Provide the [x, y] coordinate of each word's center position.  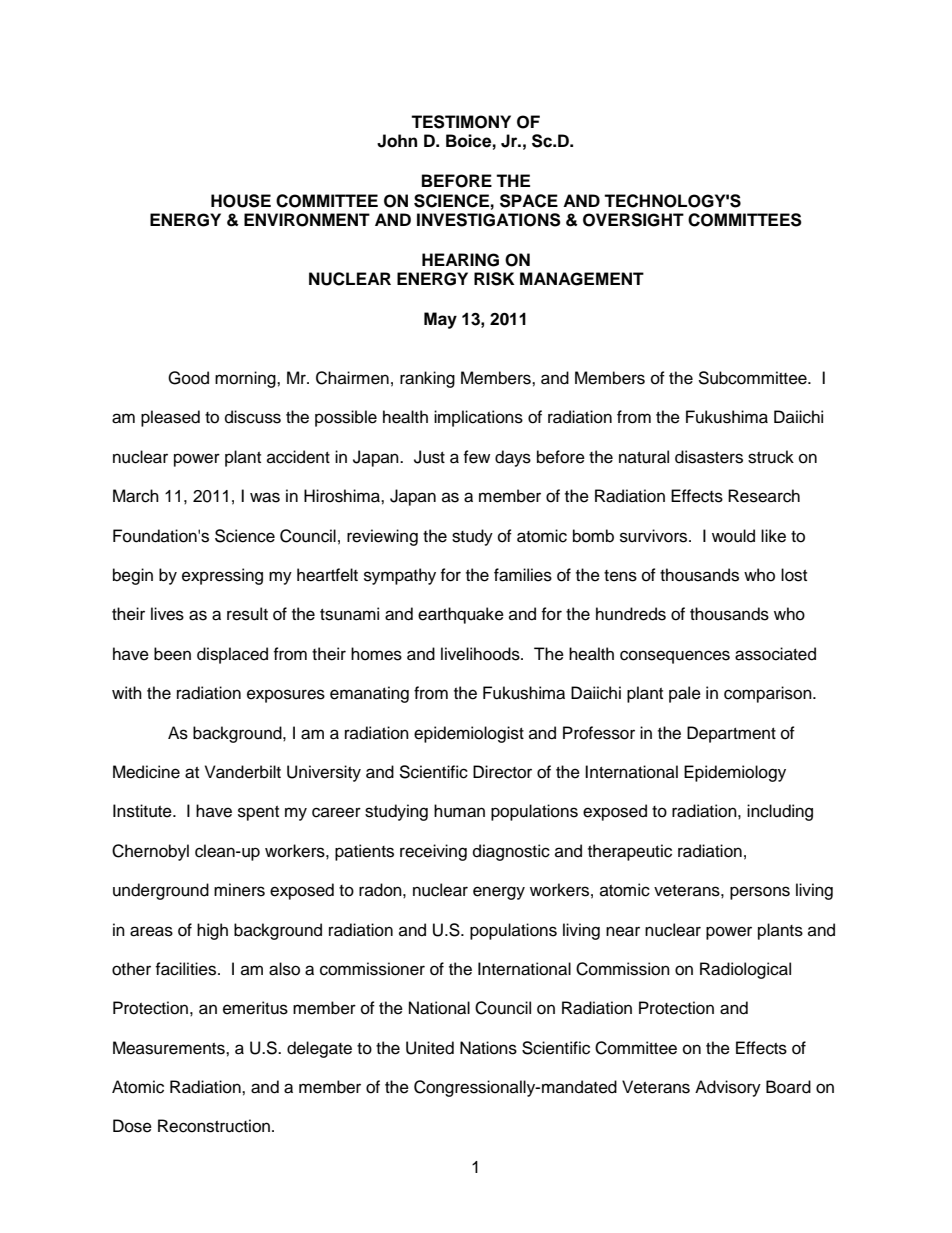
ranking [427, 379]
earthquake [461, 615]
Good [188, 378]
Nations [488, 1048]
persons [760, 893]
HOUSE [241, 201]
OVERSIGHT [633, 220]
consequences [675, 657]
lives [167, 614]
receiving [433, 852]
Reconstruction [214, 1126]
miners [239, 890]
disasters [709, 457]
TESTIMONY [461, 122]
